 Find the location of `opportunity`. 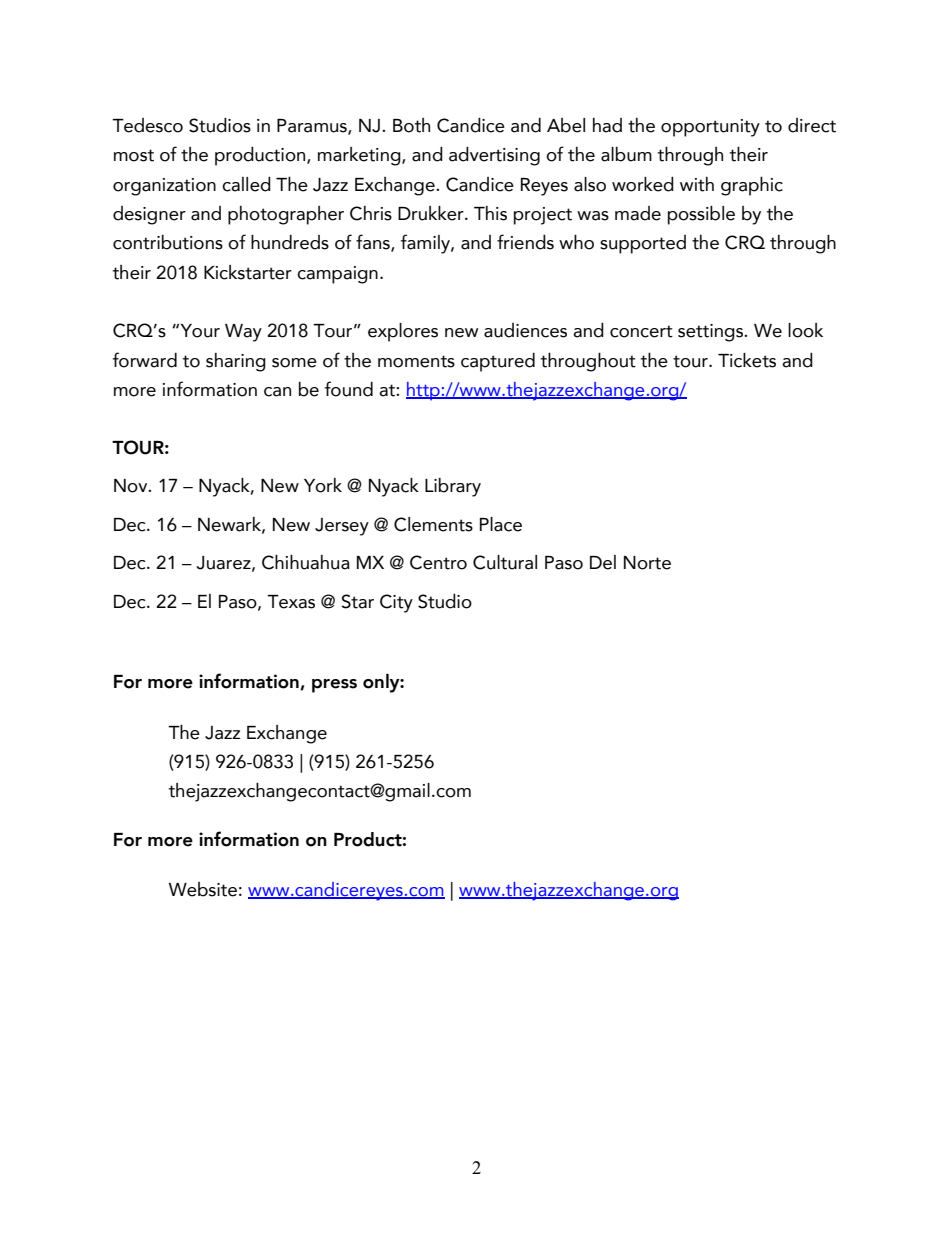

opportunity is located at coordinates (710, 128).
